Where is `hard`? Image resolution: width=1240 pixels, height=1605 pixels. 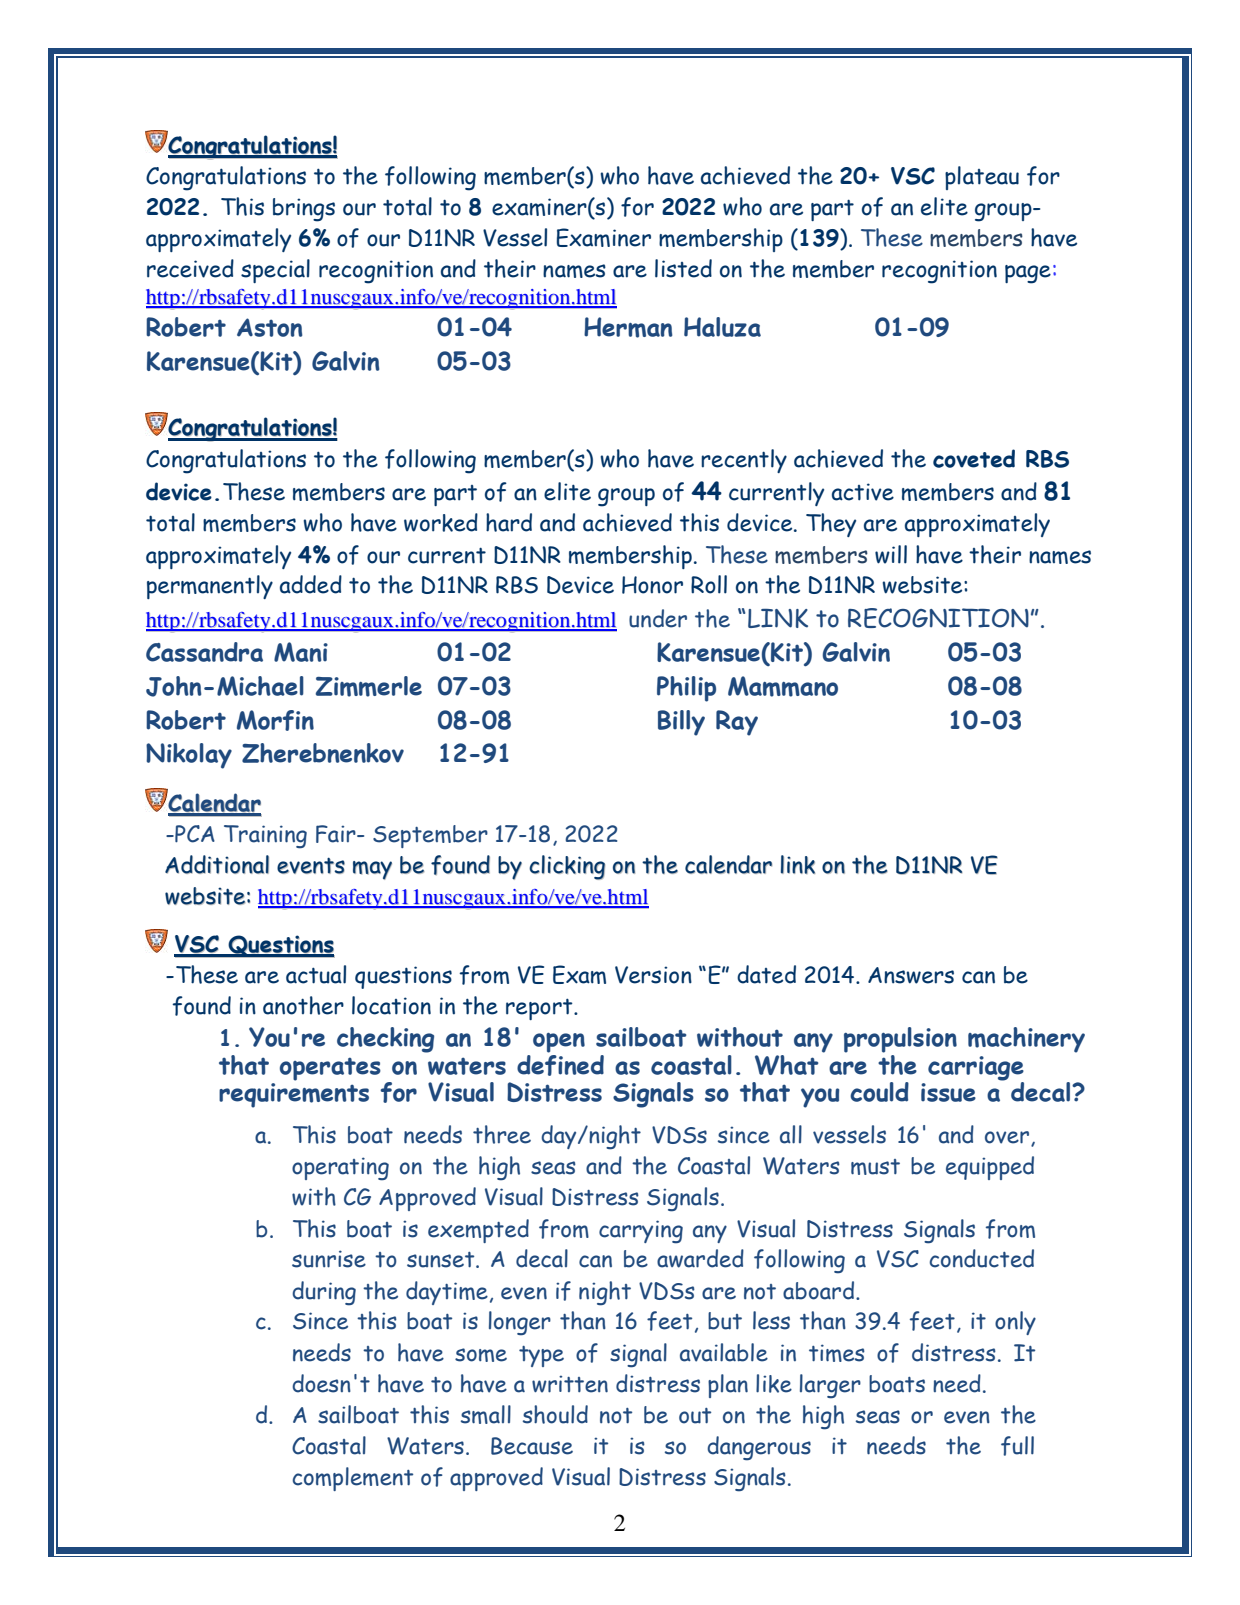
hard is located at coordinates (509, 522).
